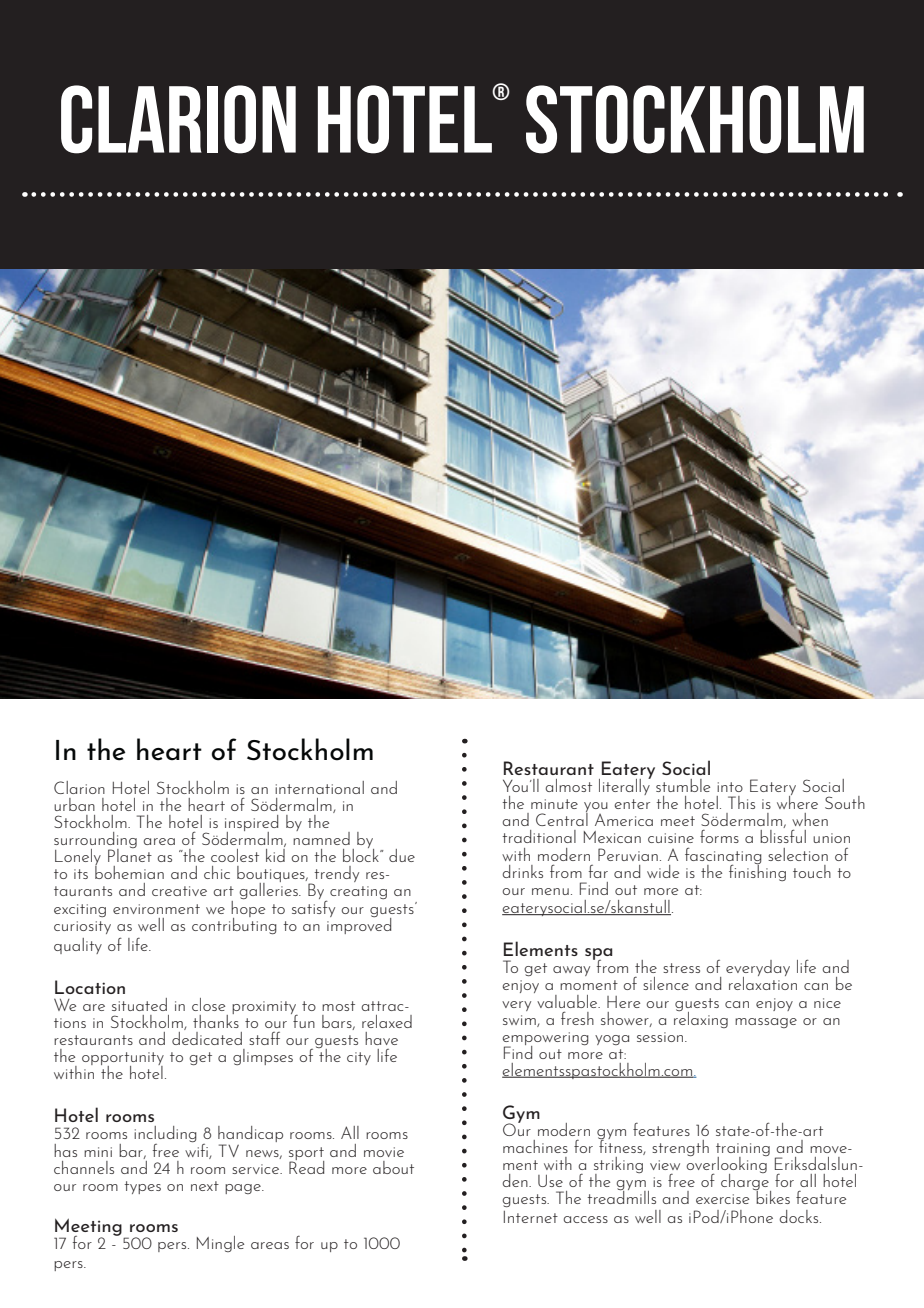 This image has height=1308, width=924. I want to click on opportunity, so click(123, 1060).
